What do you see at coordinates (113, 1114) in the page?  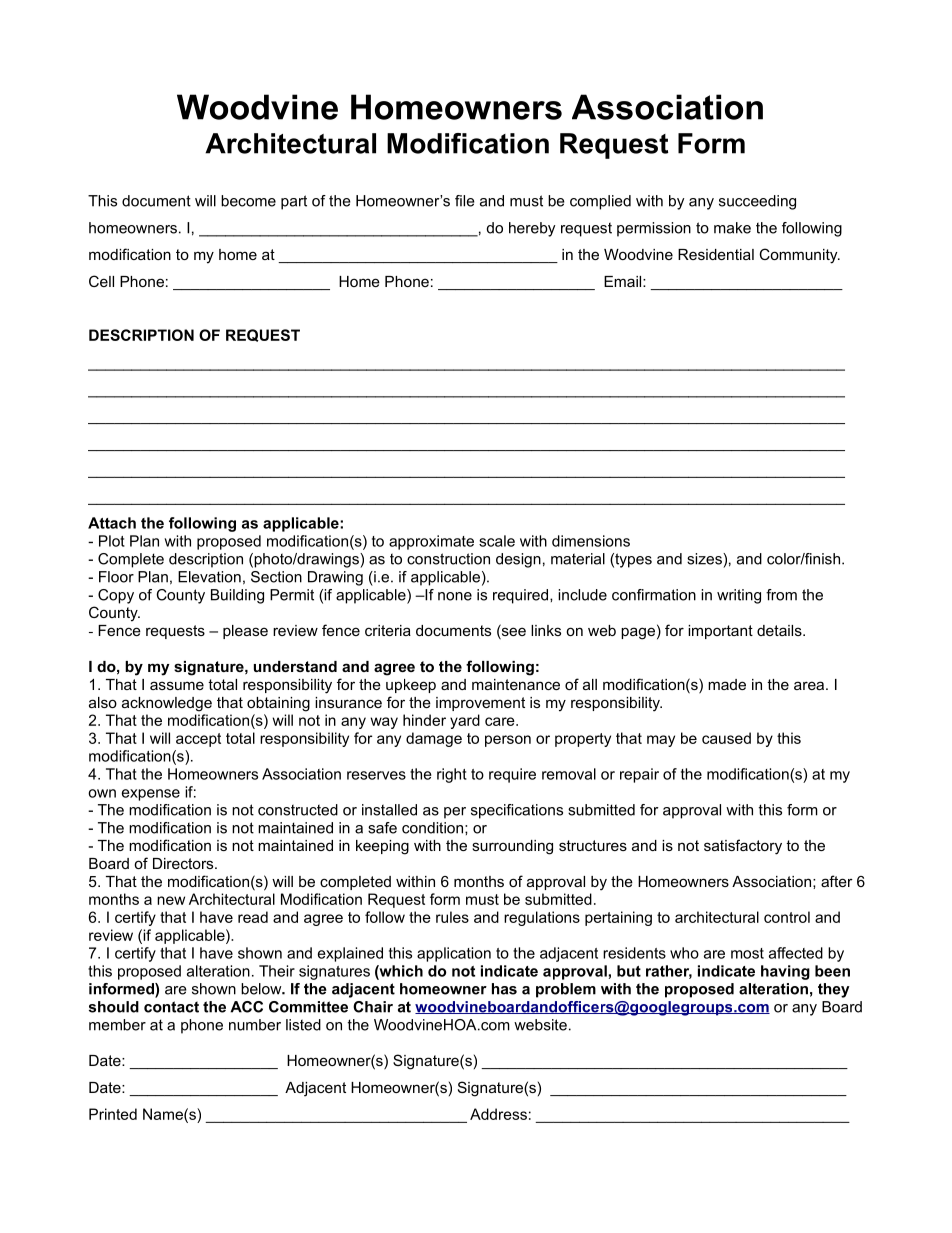 I see `Printed` at bounding box center [113, 1114].
